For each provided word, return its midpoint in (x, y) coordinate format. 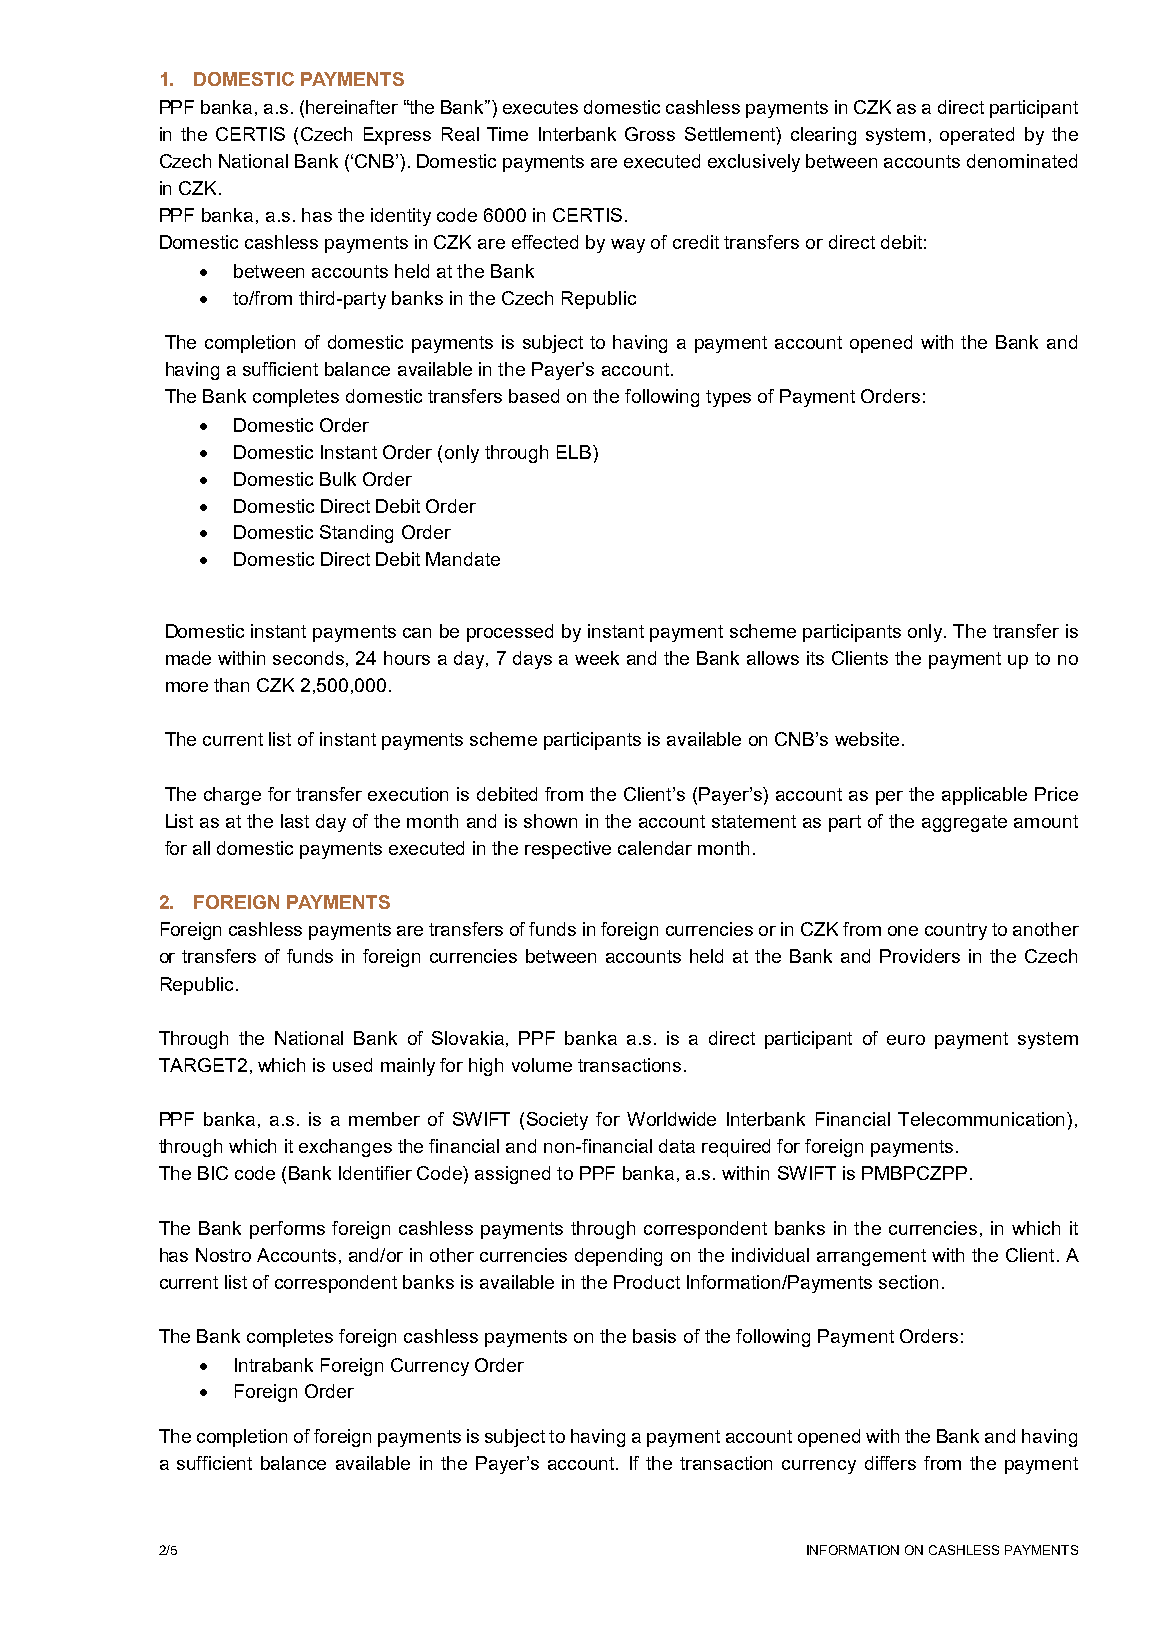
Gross (650, 134)
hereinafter (352, 107)
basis (654, 1336)
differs (890, 1463)
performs (287, 1230)
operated (977, 136)
